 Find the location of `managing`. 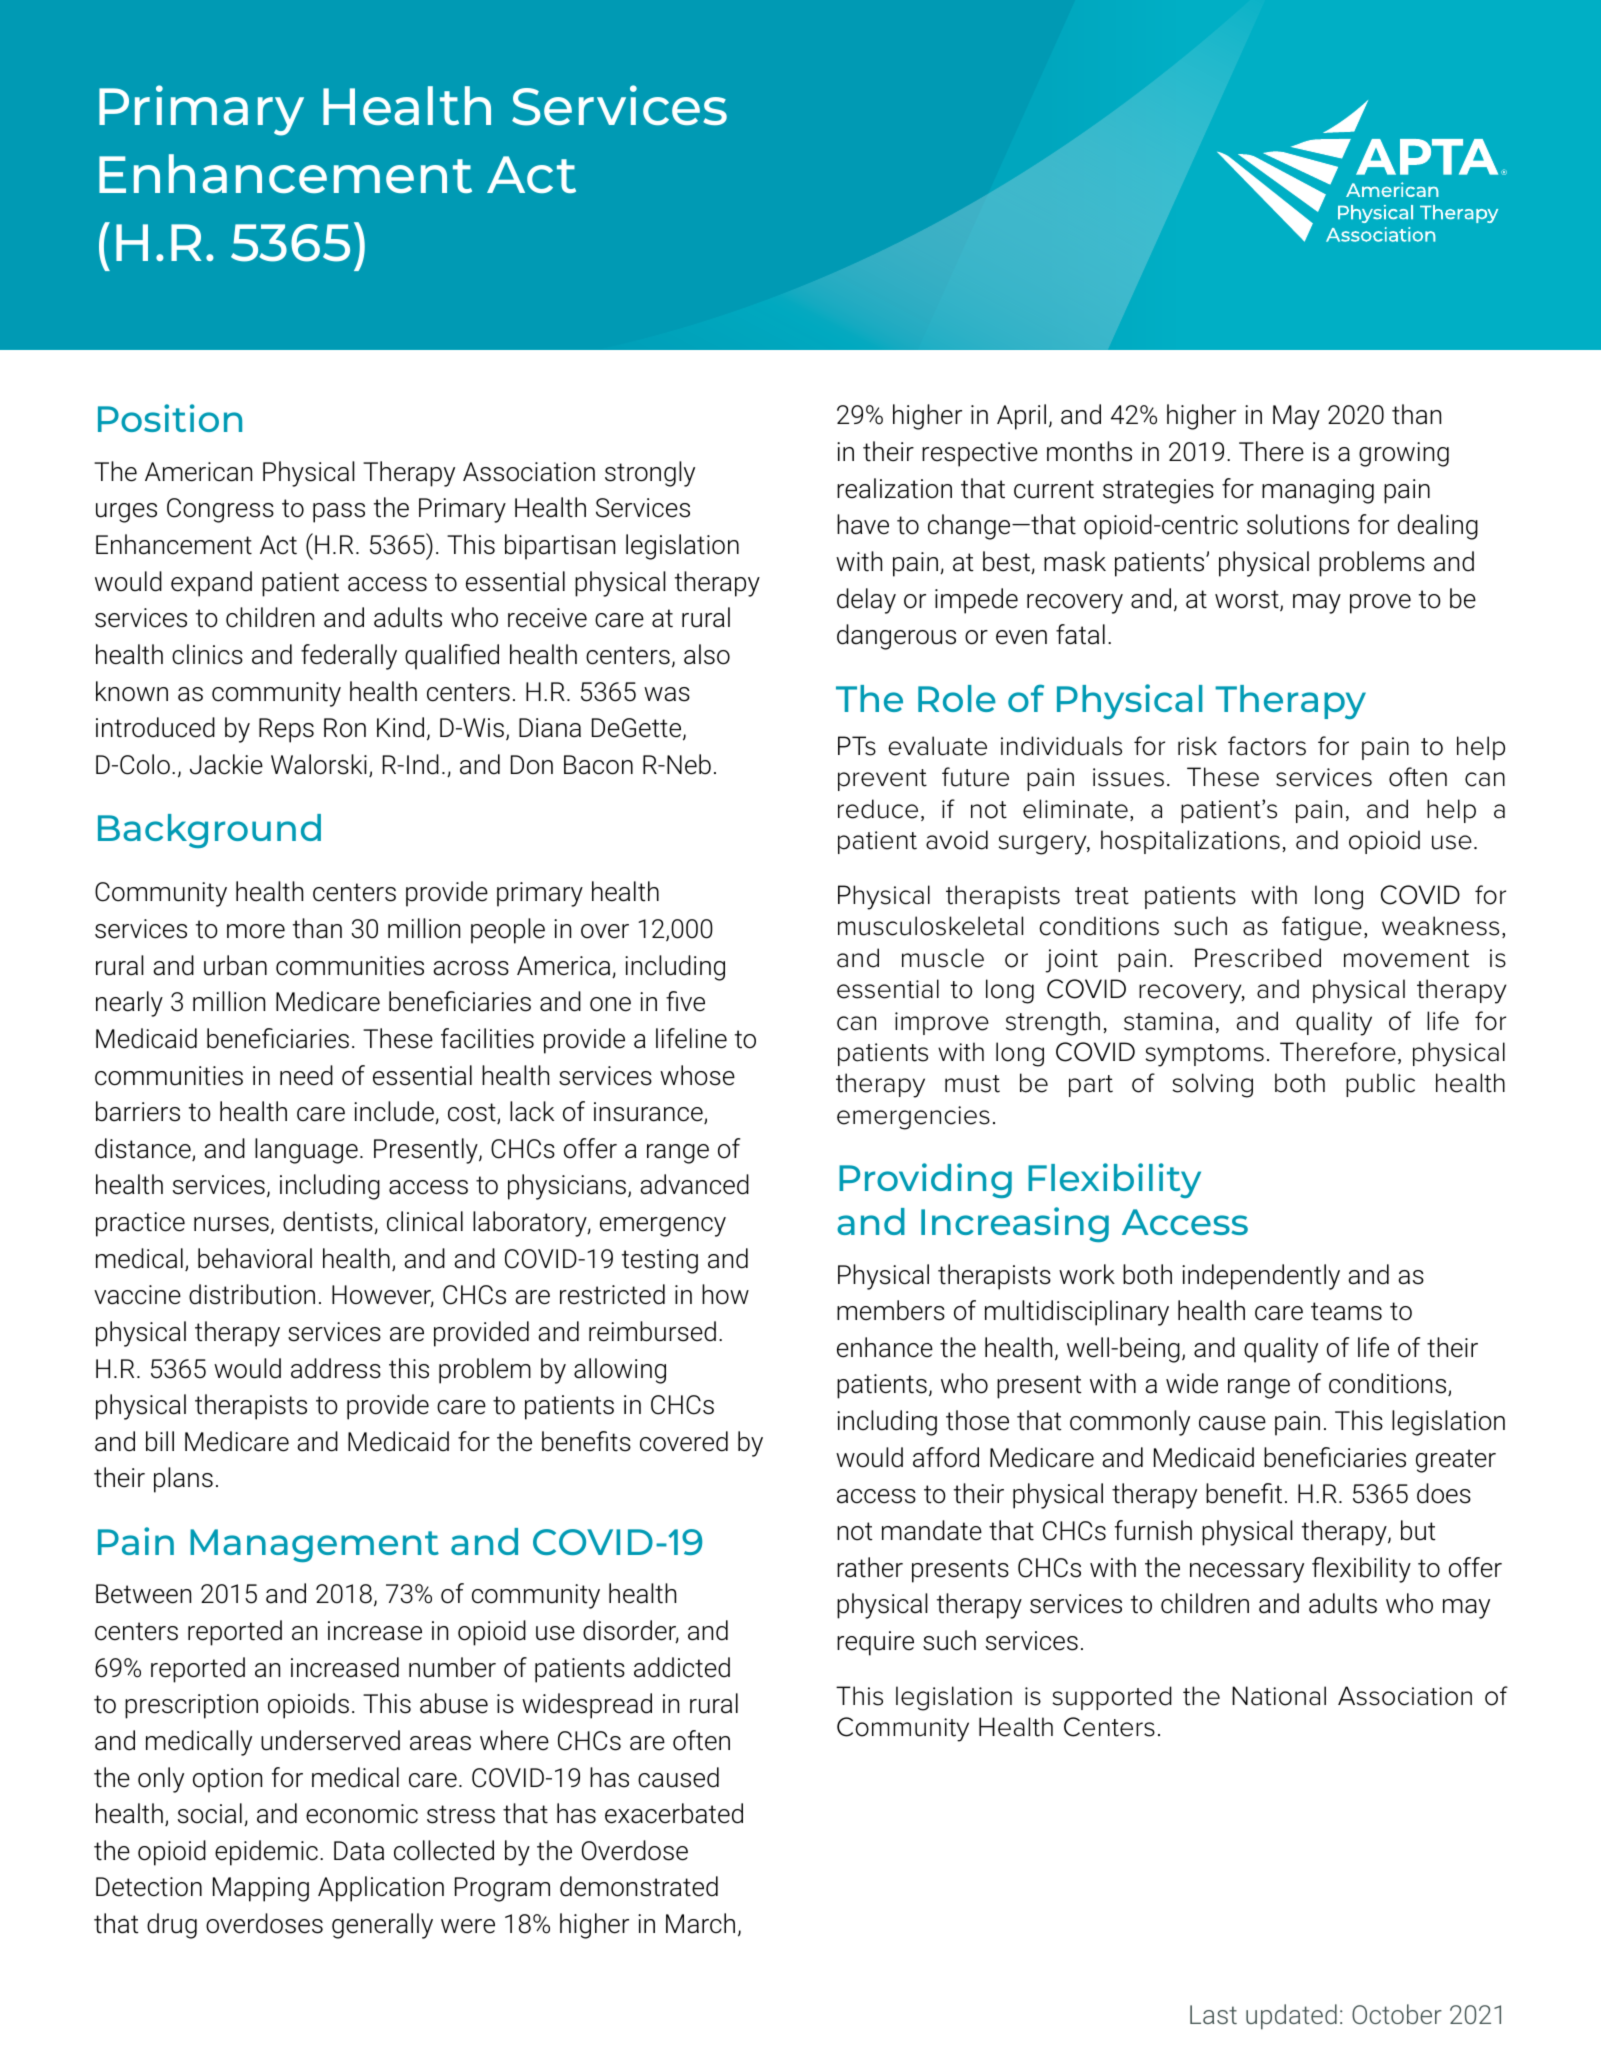

managing is located at coordinates (1318, 491).
